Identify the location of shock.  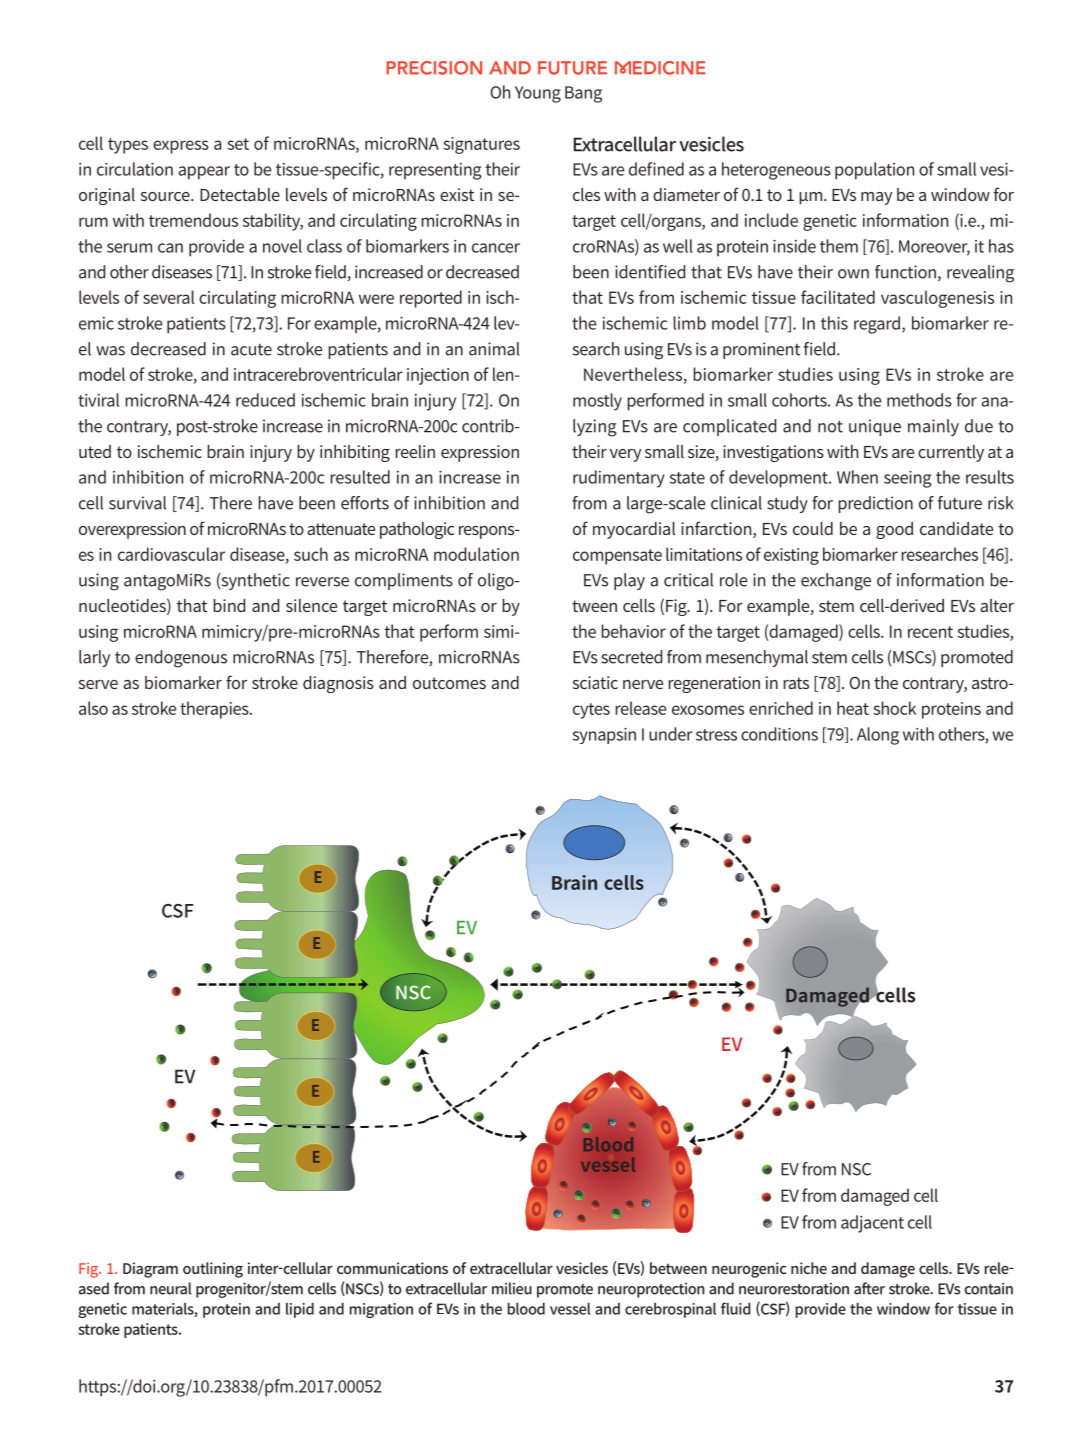
(894, 708).
